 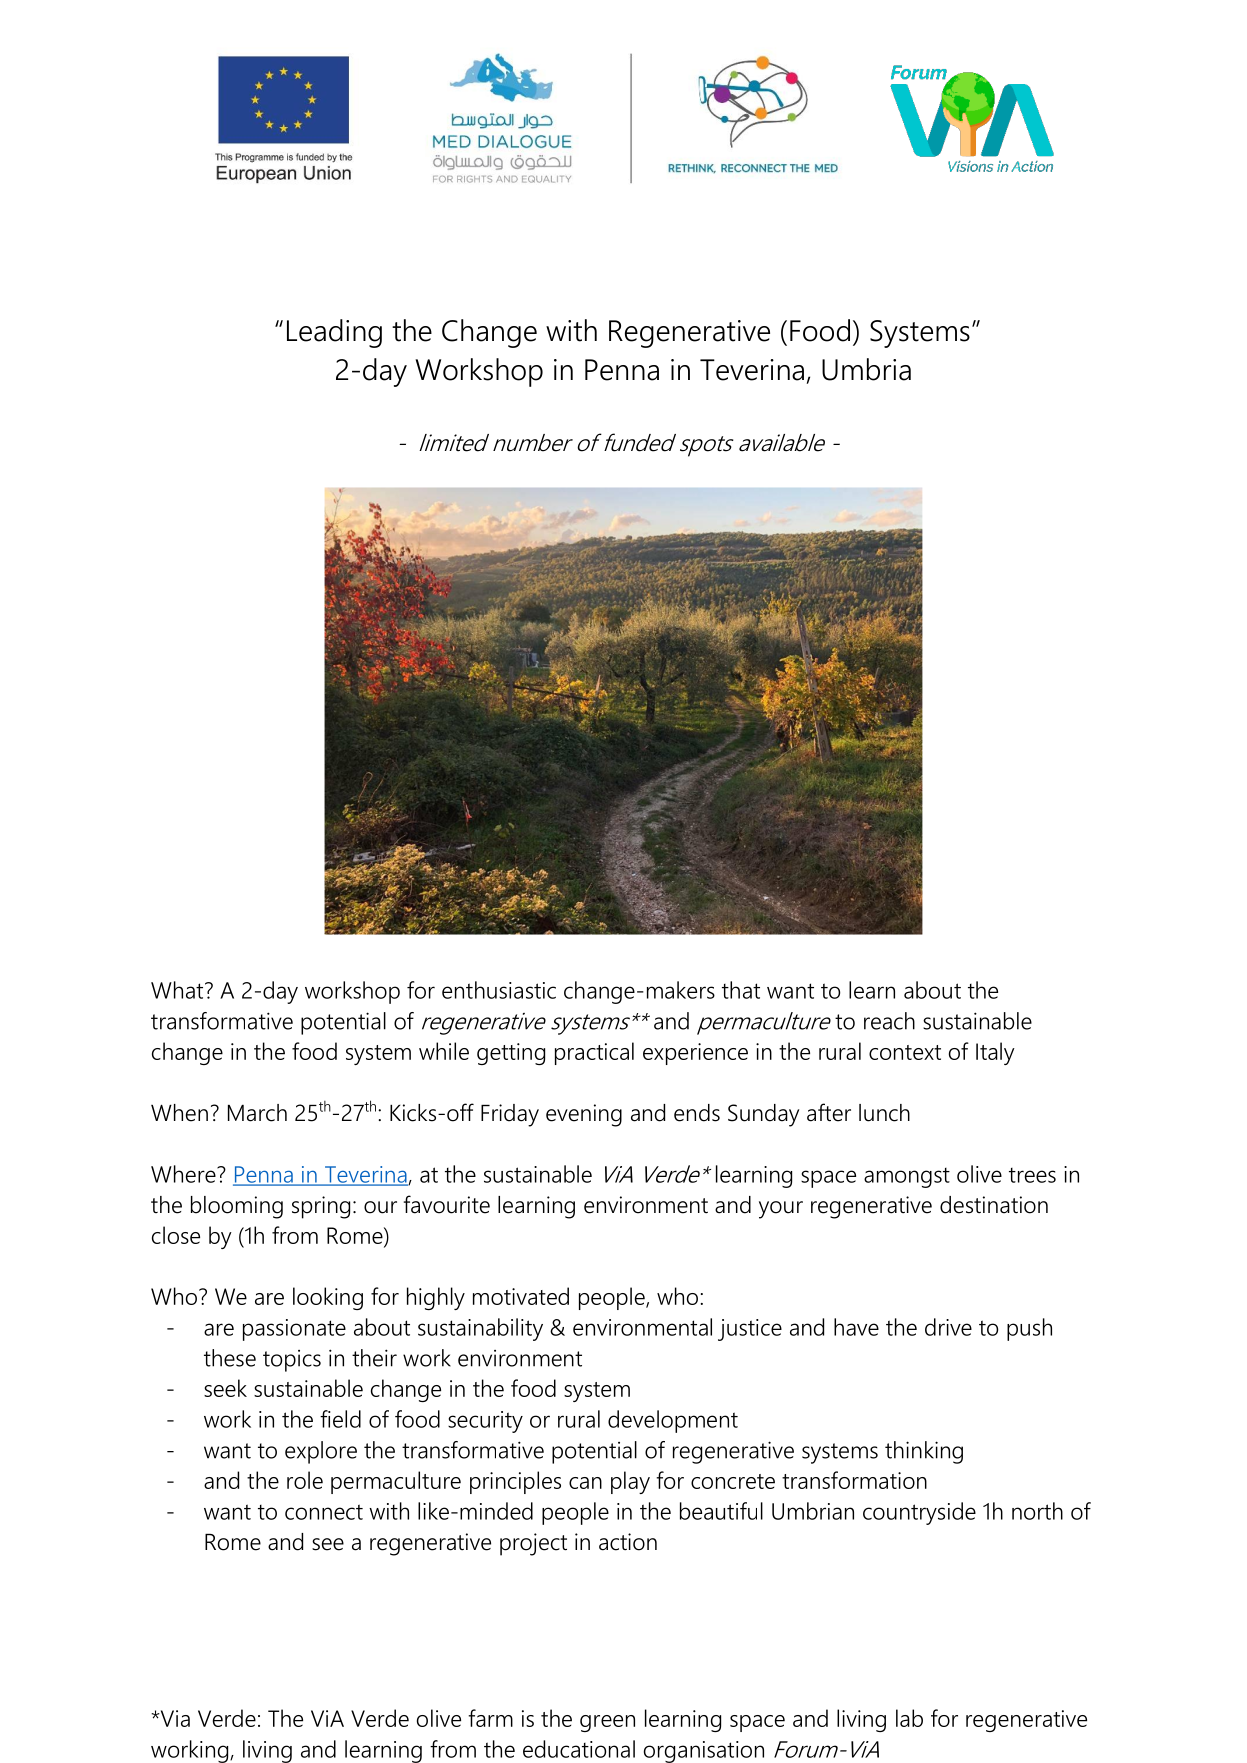 What do you see at coordinates (673, 1421) in the screenshot?
I see `development` at bounding box center [673, 1421].
